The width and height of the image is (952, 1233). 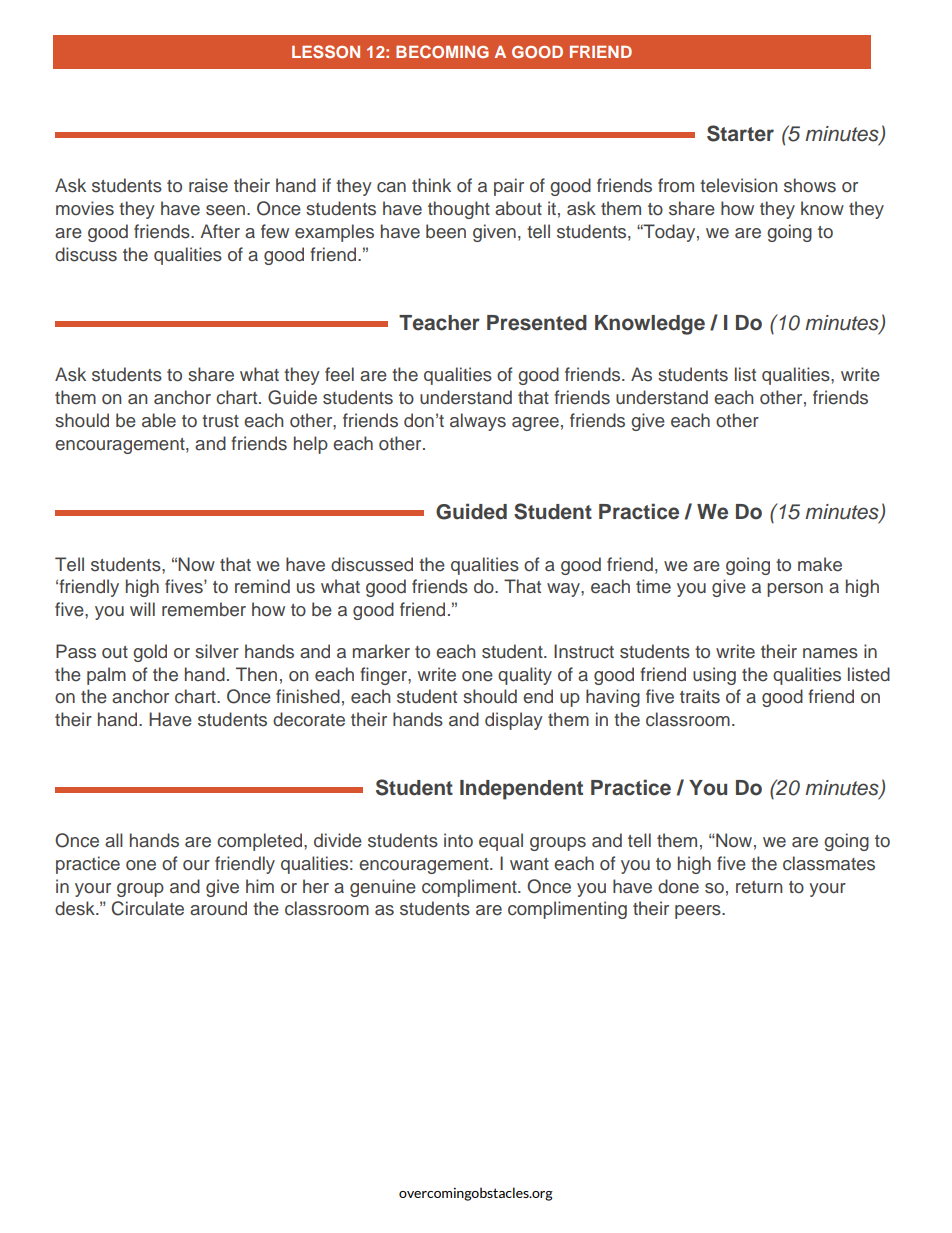 I want to click on BECOMING, so click(x=442, y=51).
